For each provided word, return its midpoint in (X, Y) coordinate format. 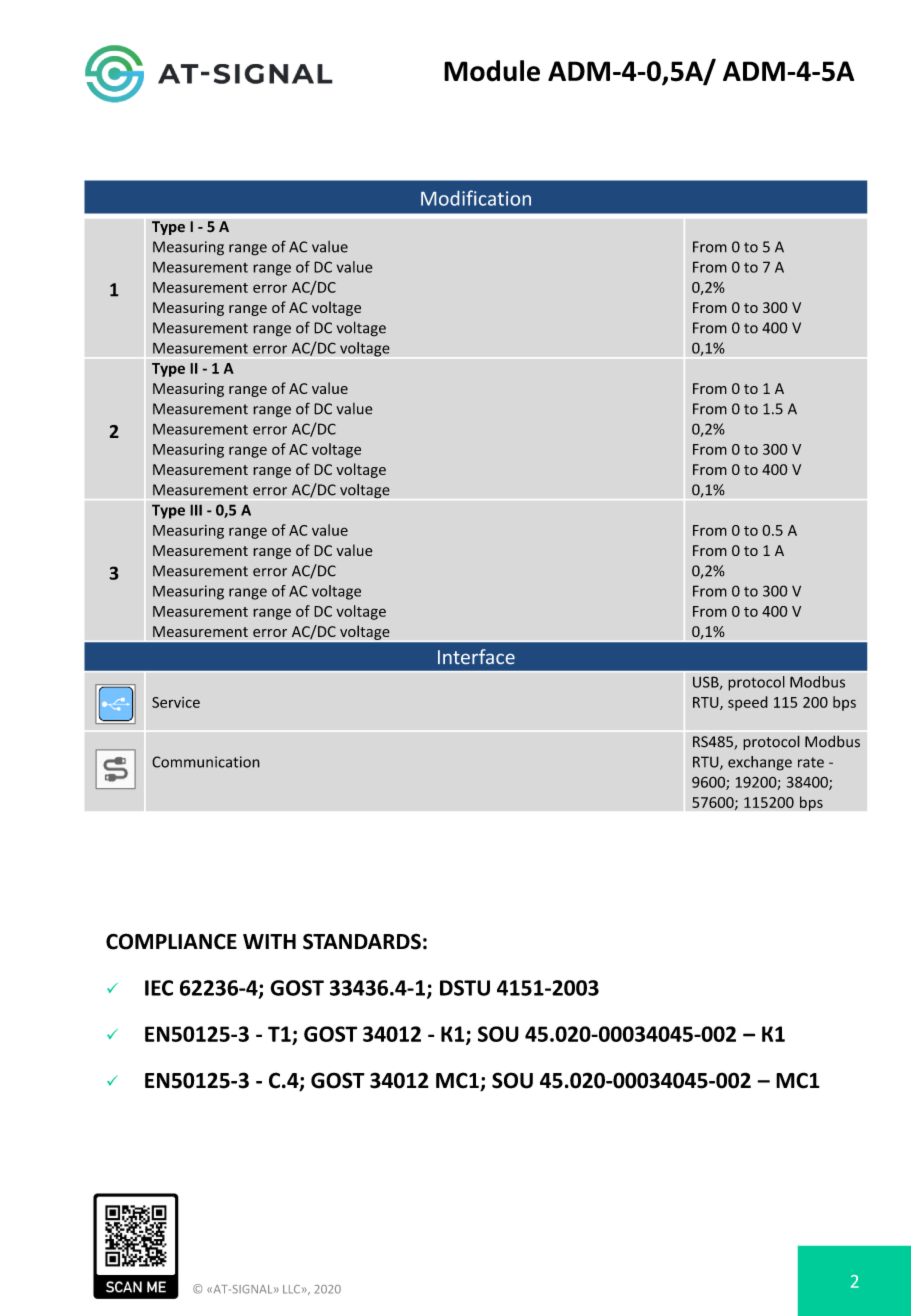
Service (176, 702)
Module (492, 71)
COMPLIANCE (171, 941)
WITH (269, 941)
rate (811, 762)
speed (748, 703)
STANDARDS (362, 941)
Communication (206, 762)
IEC (159, 988)
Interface (476, 656)
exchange (760, 763)
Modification (476, 198)
